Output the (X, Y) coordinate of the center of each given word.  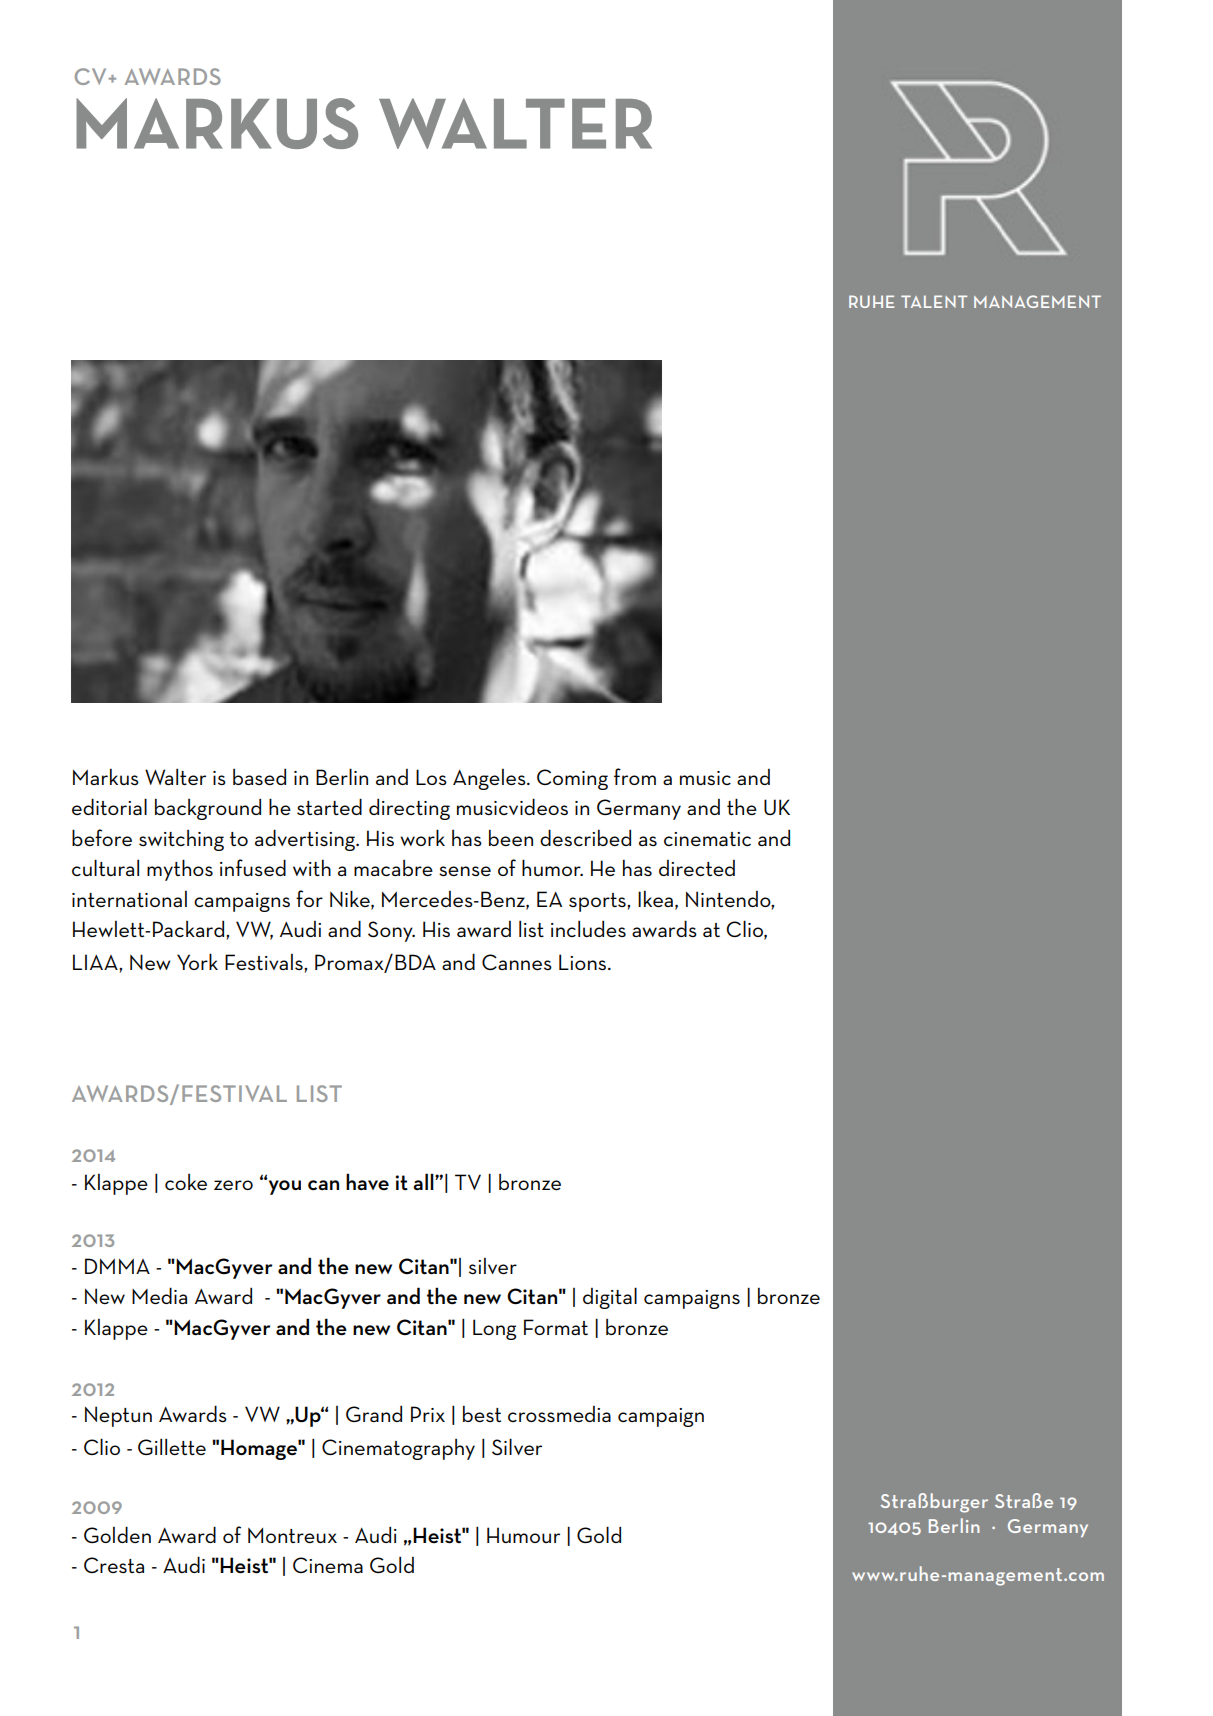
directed (697, 868)
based (259, 776)
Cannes (517, 962)
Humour (523, 1535)
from (635, 776)
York (197, 961)
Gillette (172, 1446)
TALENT (934, 301)
